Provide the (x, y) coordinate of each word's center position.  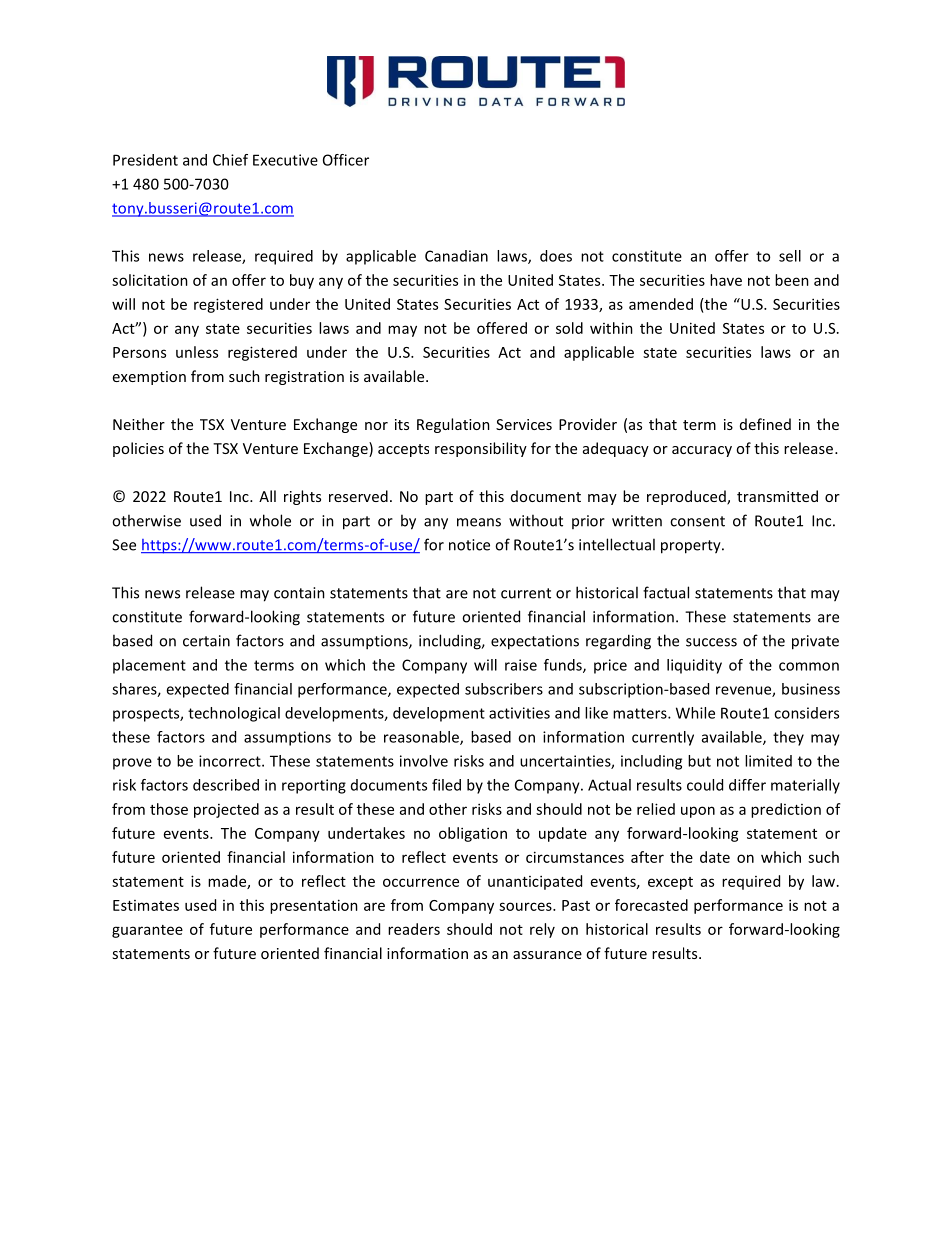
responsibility (481, 449)
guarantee (147, 931)
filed (446, 785)
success (711, 642)
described (226, 785)
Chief (230, 160)
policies (138, 449)
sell (790, 256)
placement (149, 666)
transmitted (777, 496)
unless (197, 352)
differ (747, 785)
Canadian (456, 256)
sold (569, 328)
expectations (535, 642)
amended (661, 304)
